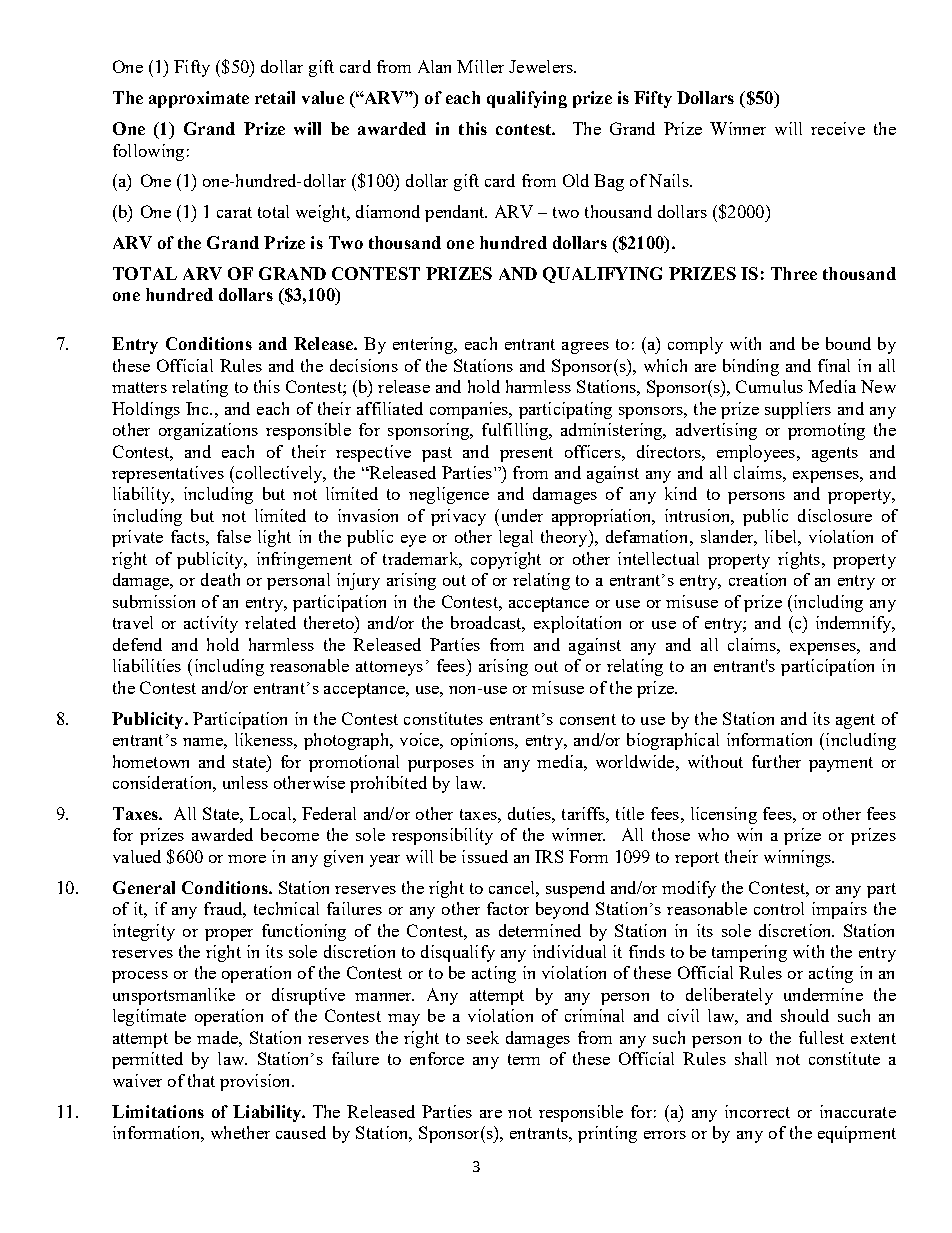  I want to click on suppliers, so click(798, 410).
